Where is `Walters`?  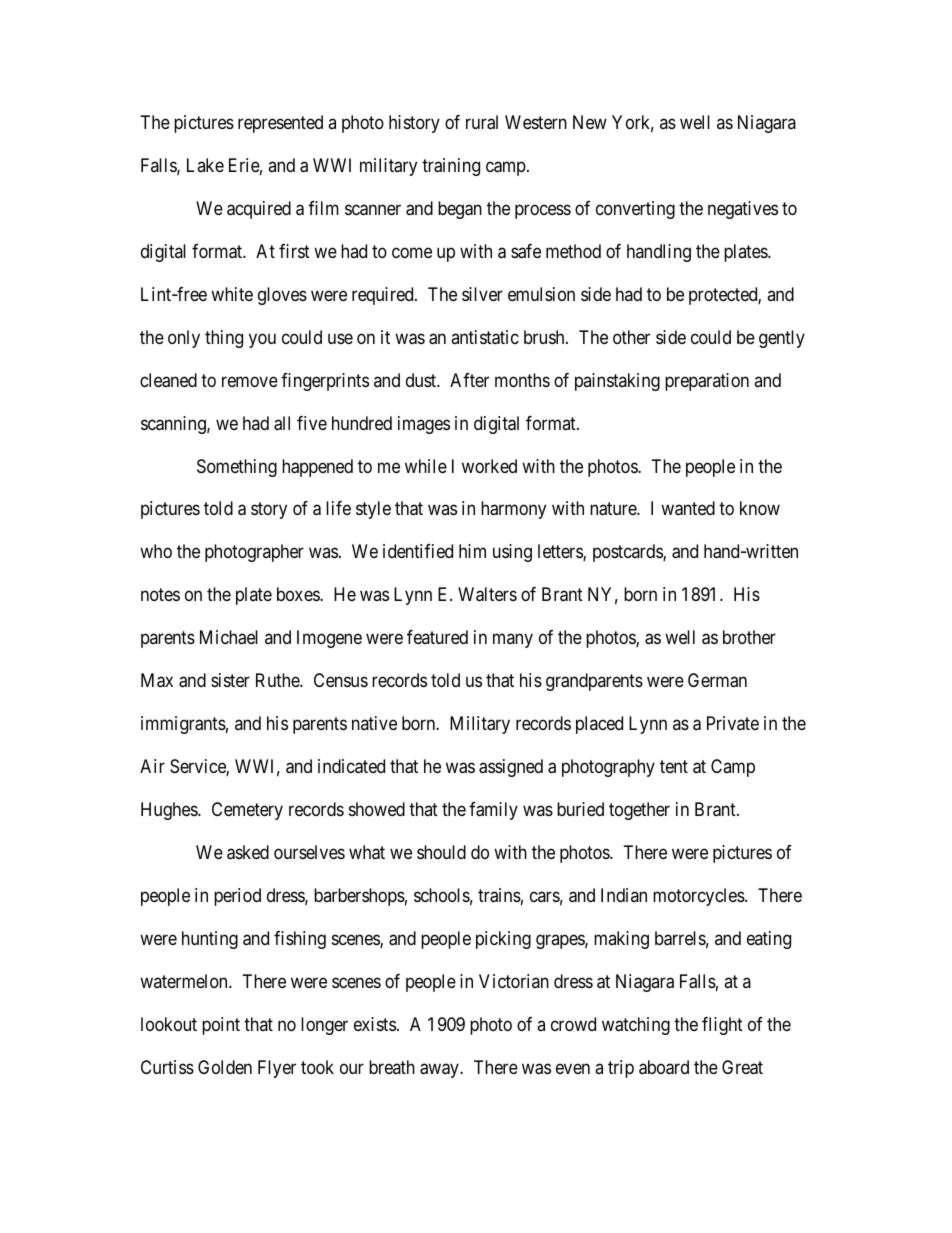
Walters is located at coordinates (487, 594).
